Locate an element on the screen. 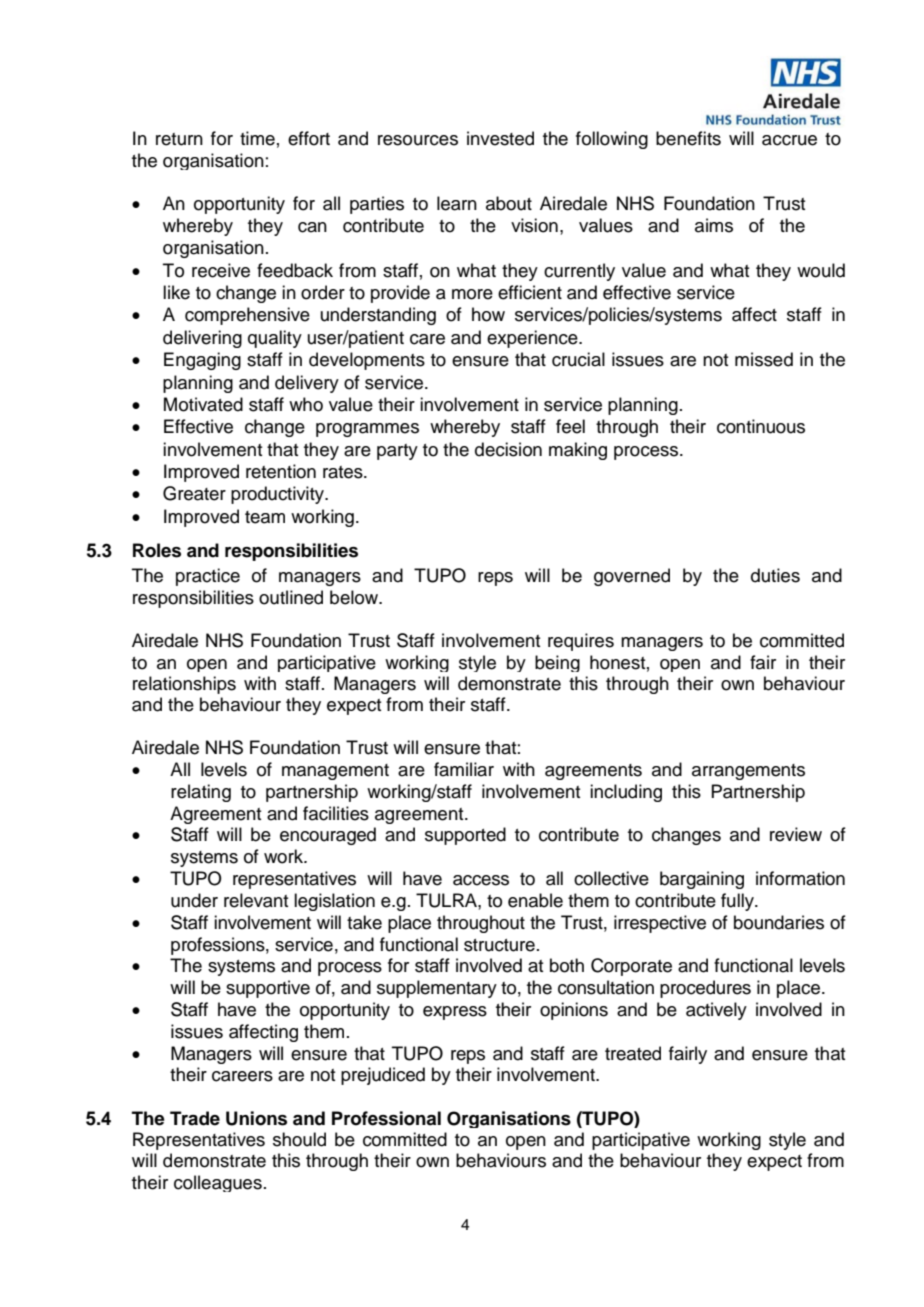 The image size is (924, 1307). Professional is located at coordinates (386, 1118).
